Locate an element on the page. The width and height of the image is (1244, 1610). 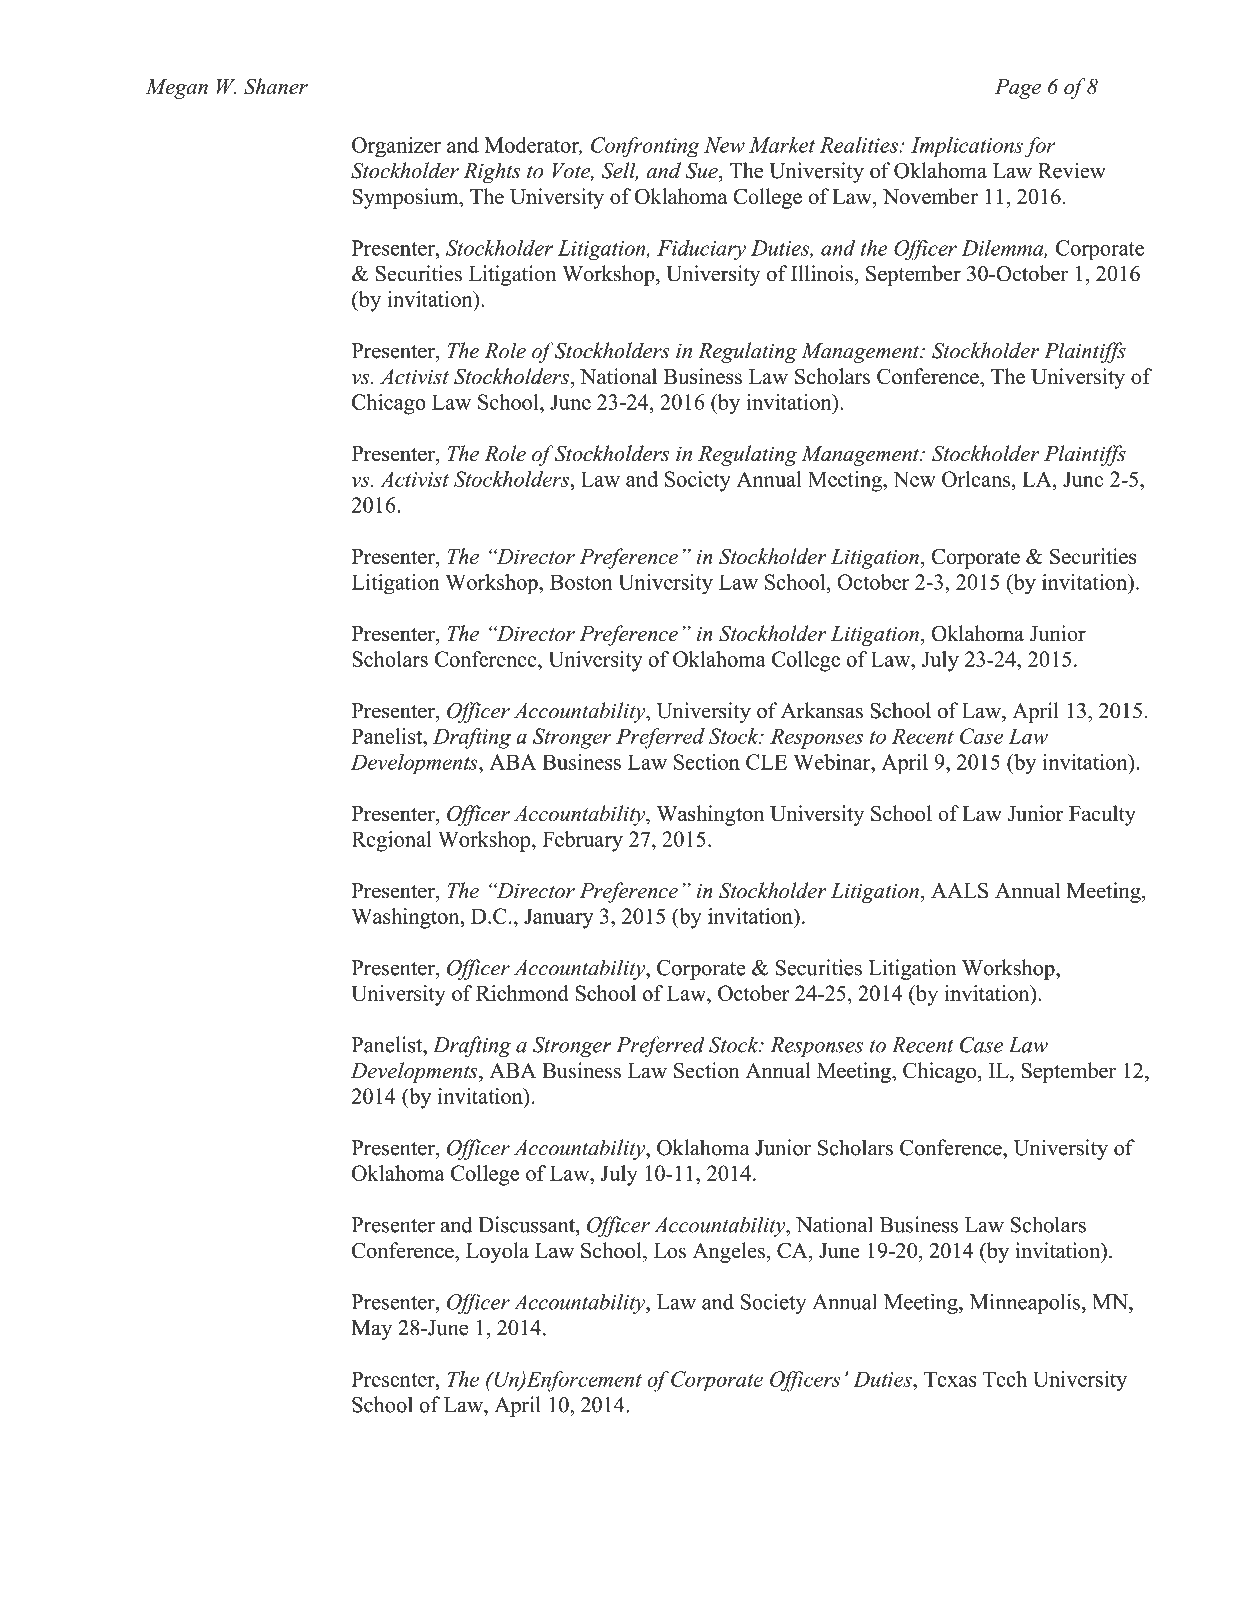
Los is located at coordinates (670, 1251).
